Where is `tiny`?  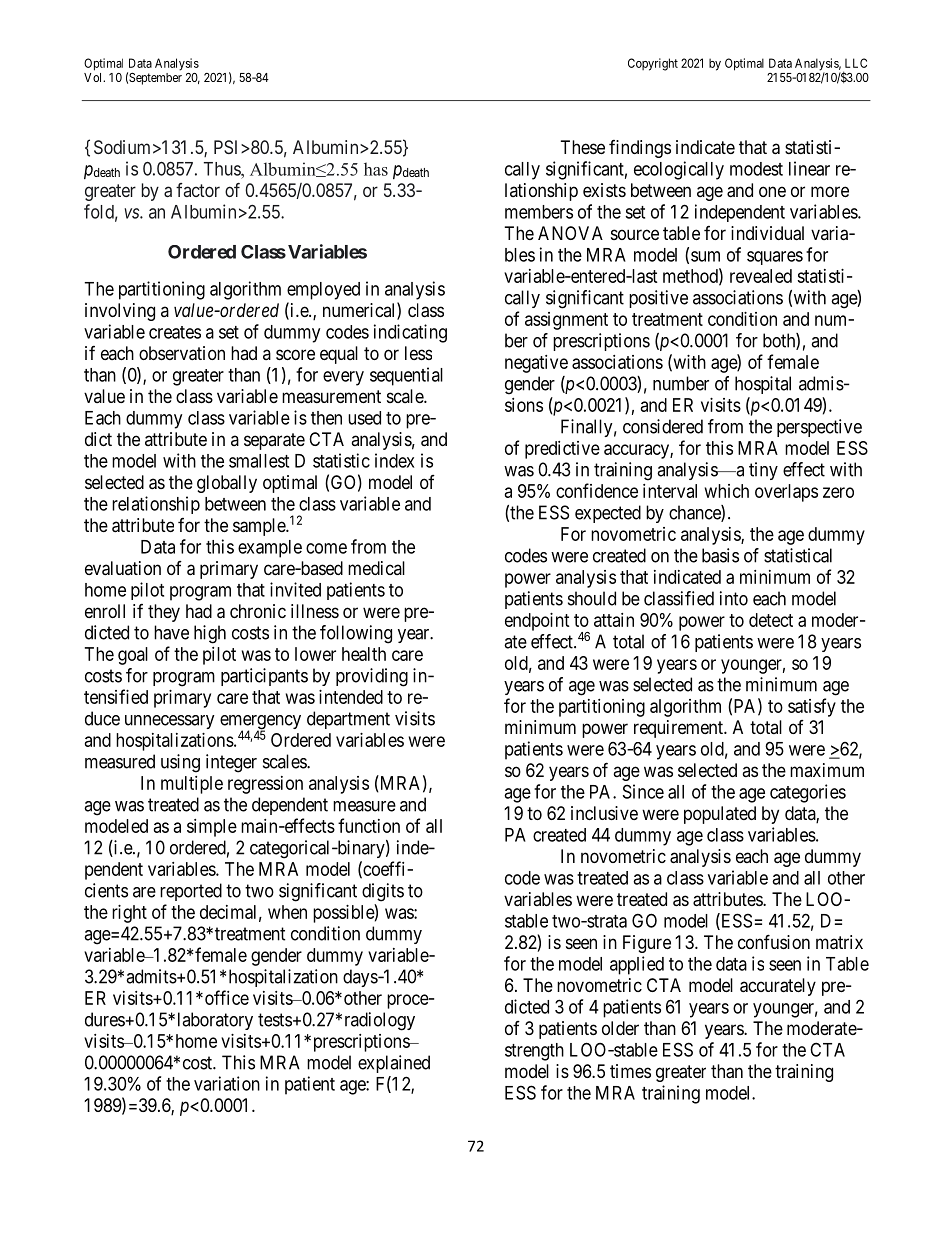
tiny is located at coordinates (763, 471).
